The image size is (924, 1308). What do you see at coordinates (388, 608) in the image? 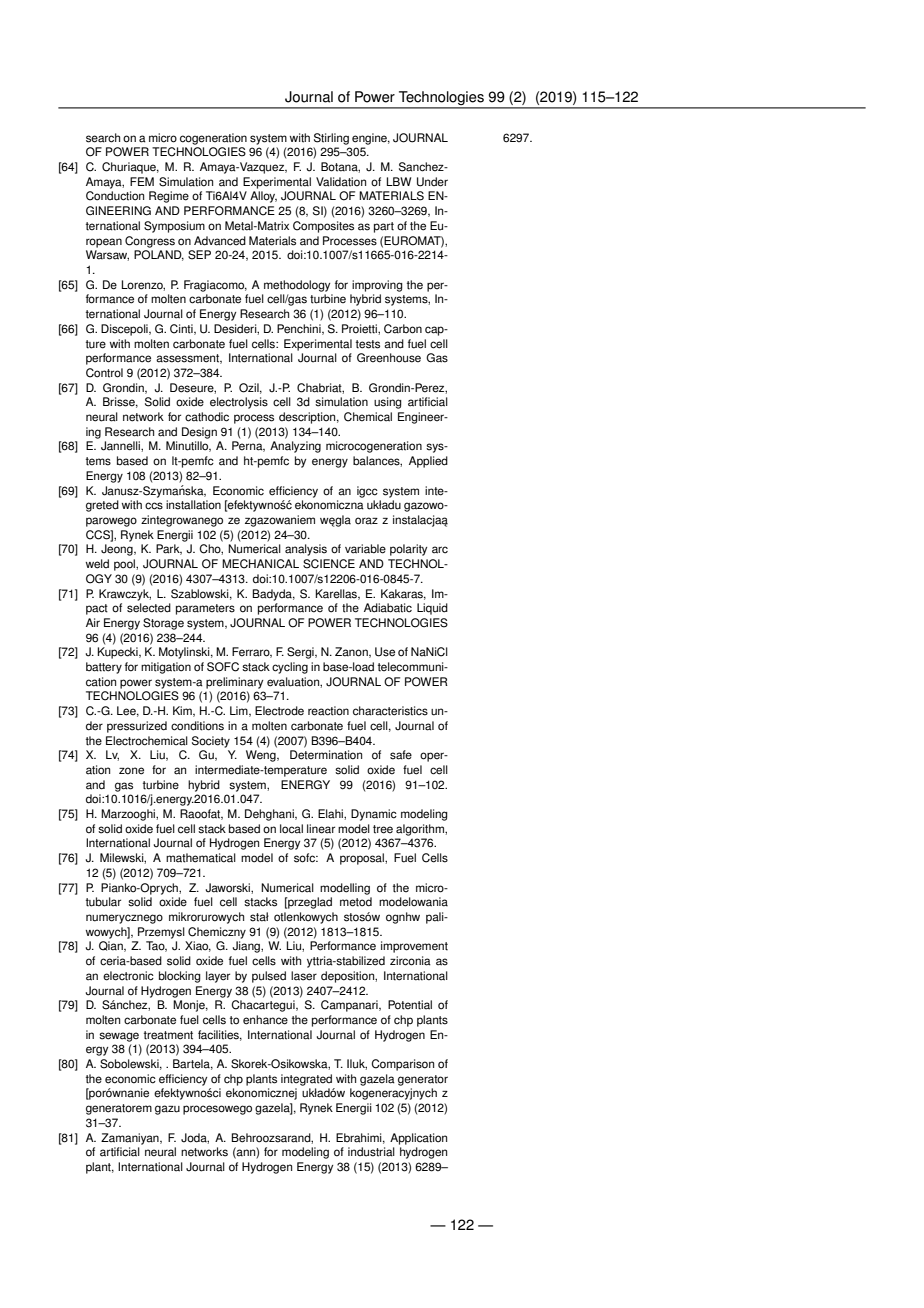
I see `Adiabatic` at bounding box center [388, 608].
